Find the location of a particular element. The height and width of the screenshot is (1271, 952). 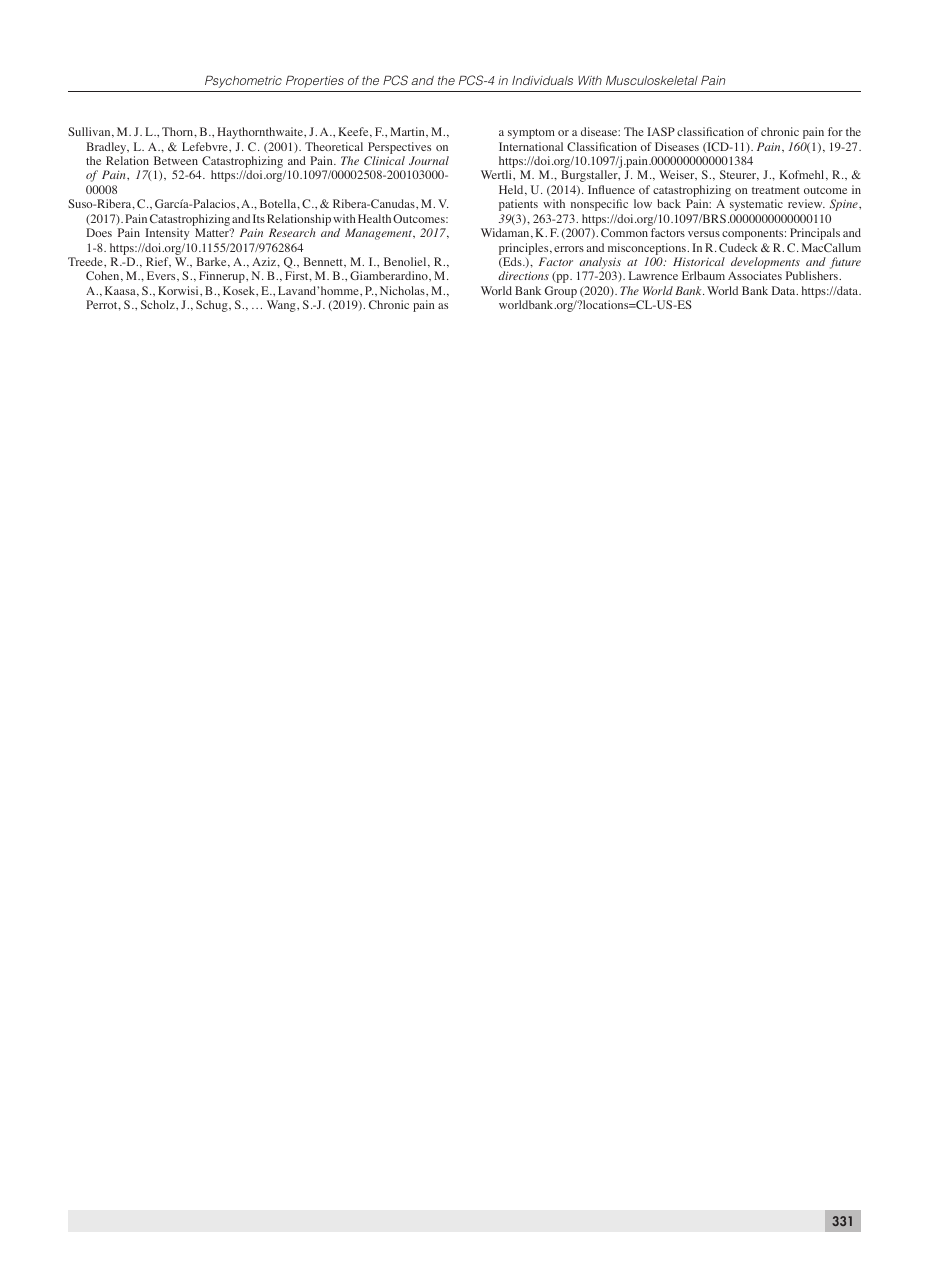

principles is located at coordinates (525, 249).
